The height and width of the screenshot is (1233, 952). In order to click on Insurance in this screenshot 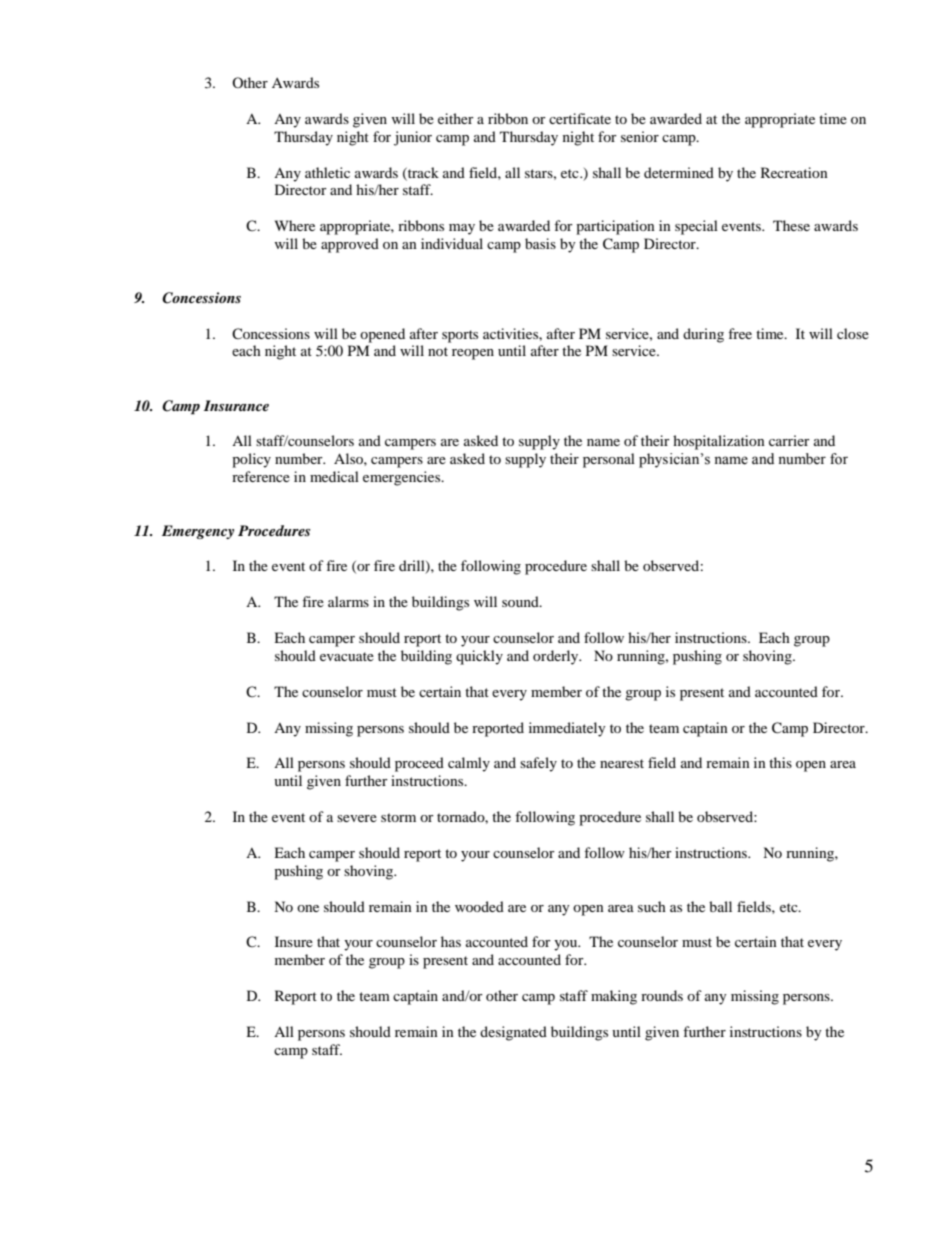, I will do `click(236, 405)`.
